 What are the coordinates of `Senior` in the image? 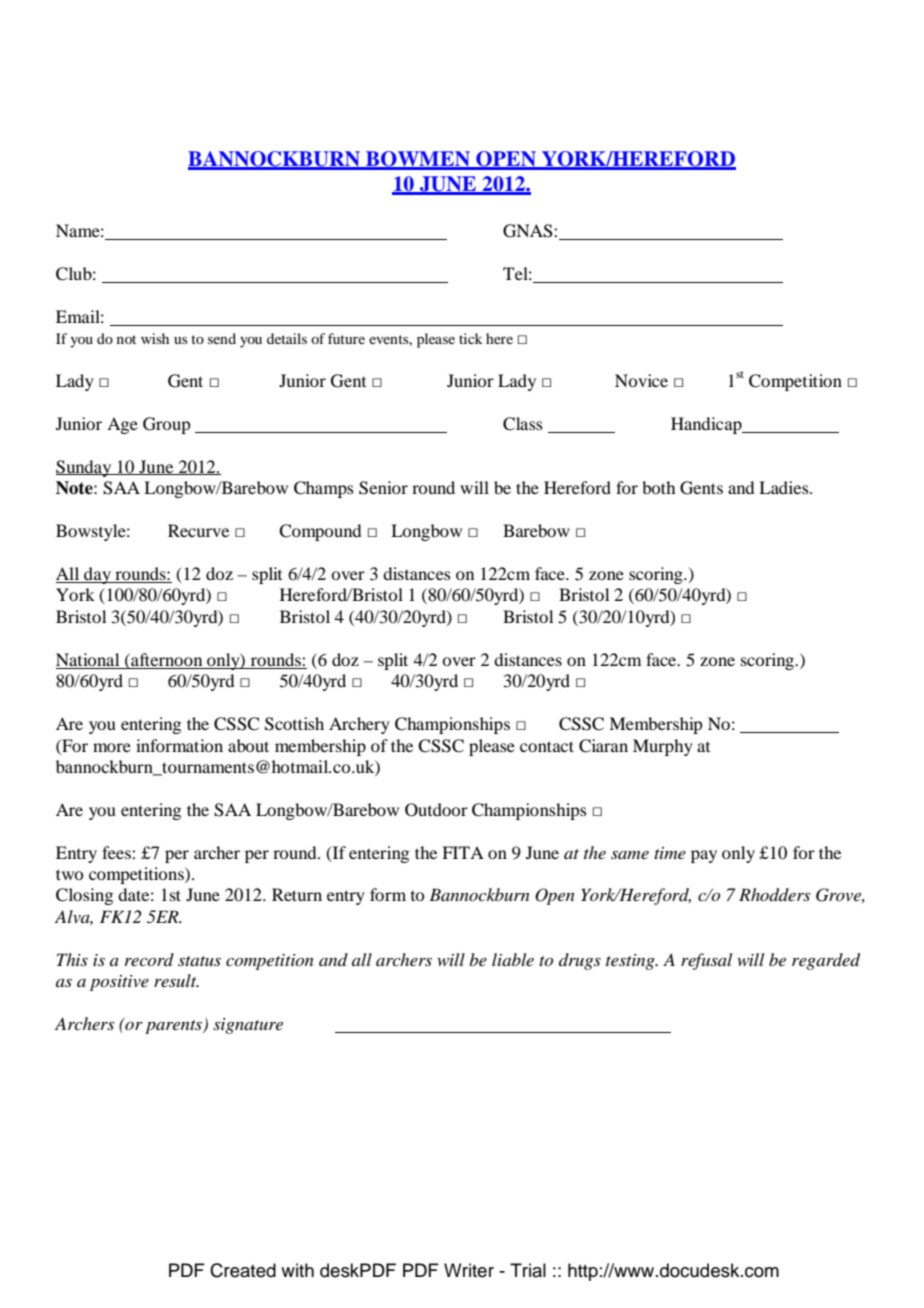 It's located at (383, 488).
